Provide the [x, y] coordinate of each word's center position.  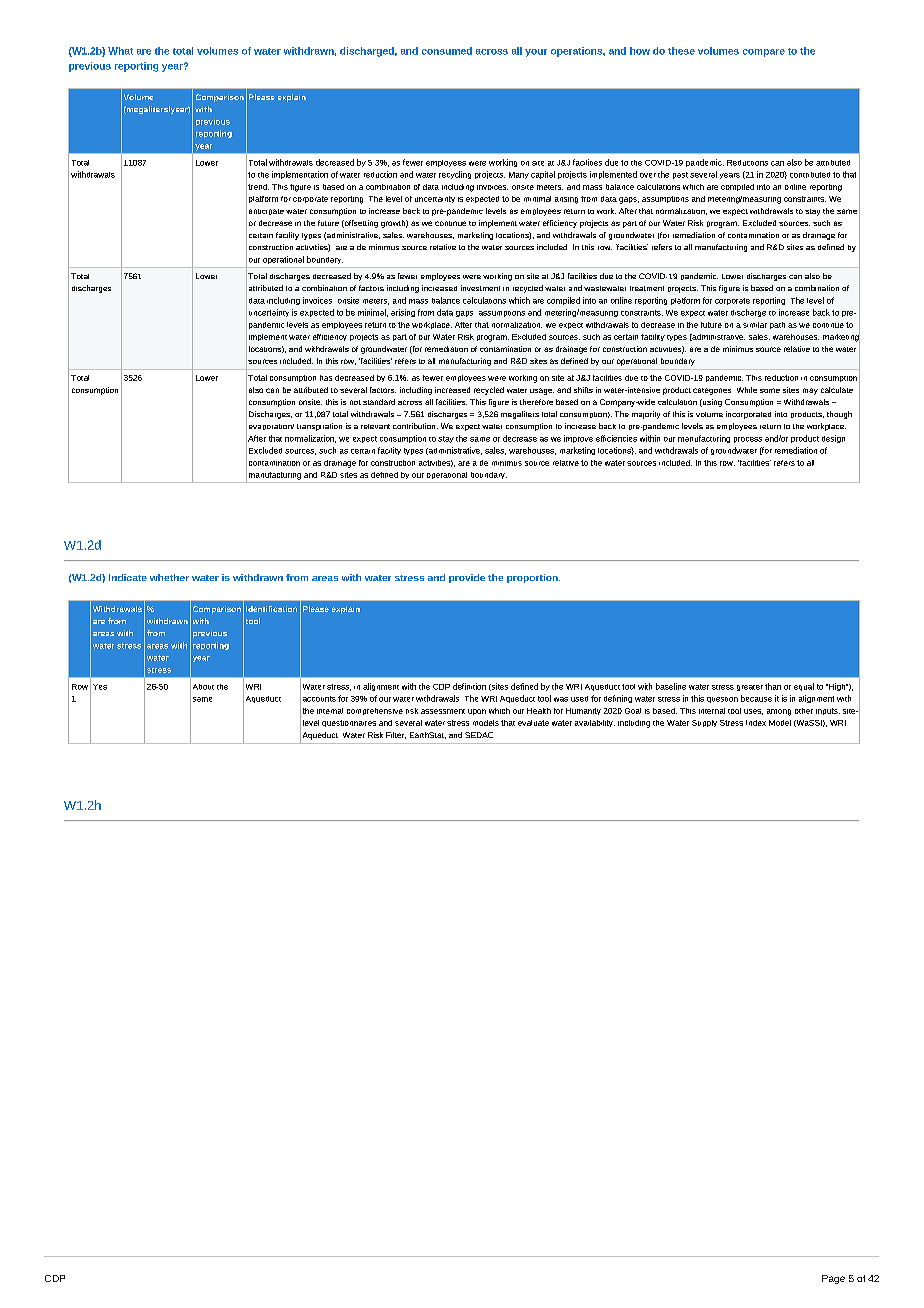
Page [833, 1279]
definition [469, 686]
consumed [447, 51]
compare [764, 53]
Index [756, 723]
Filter [396, 735]
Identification [271, 609]
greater [750, 688]
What [120, 51]
